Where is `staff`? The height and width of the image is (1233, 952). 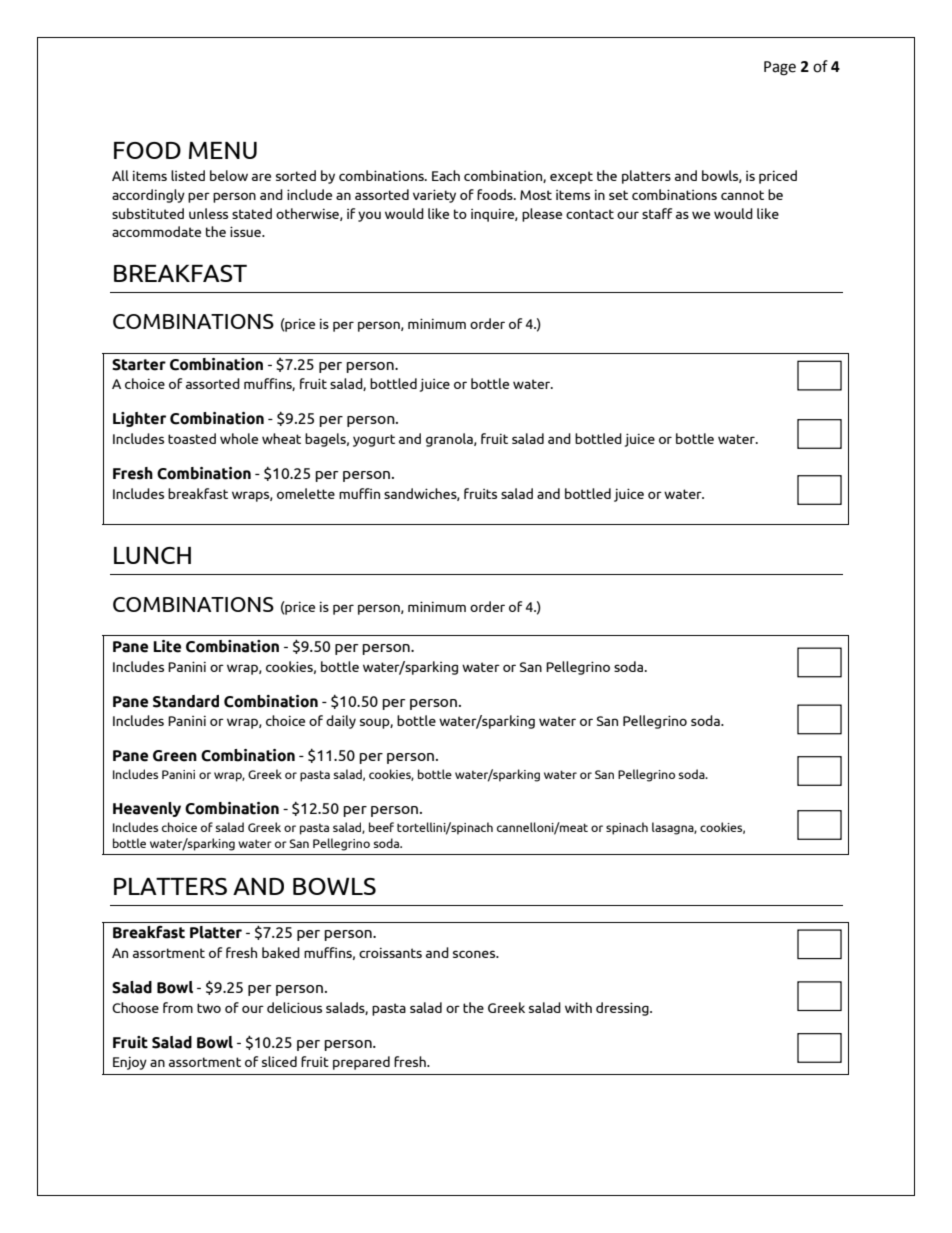 staff is located at coordinates (657, 213).
